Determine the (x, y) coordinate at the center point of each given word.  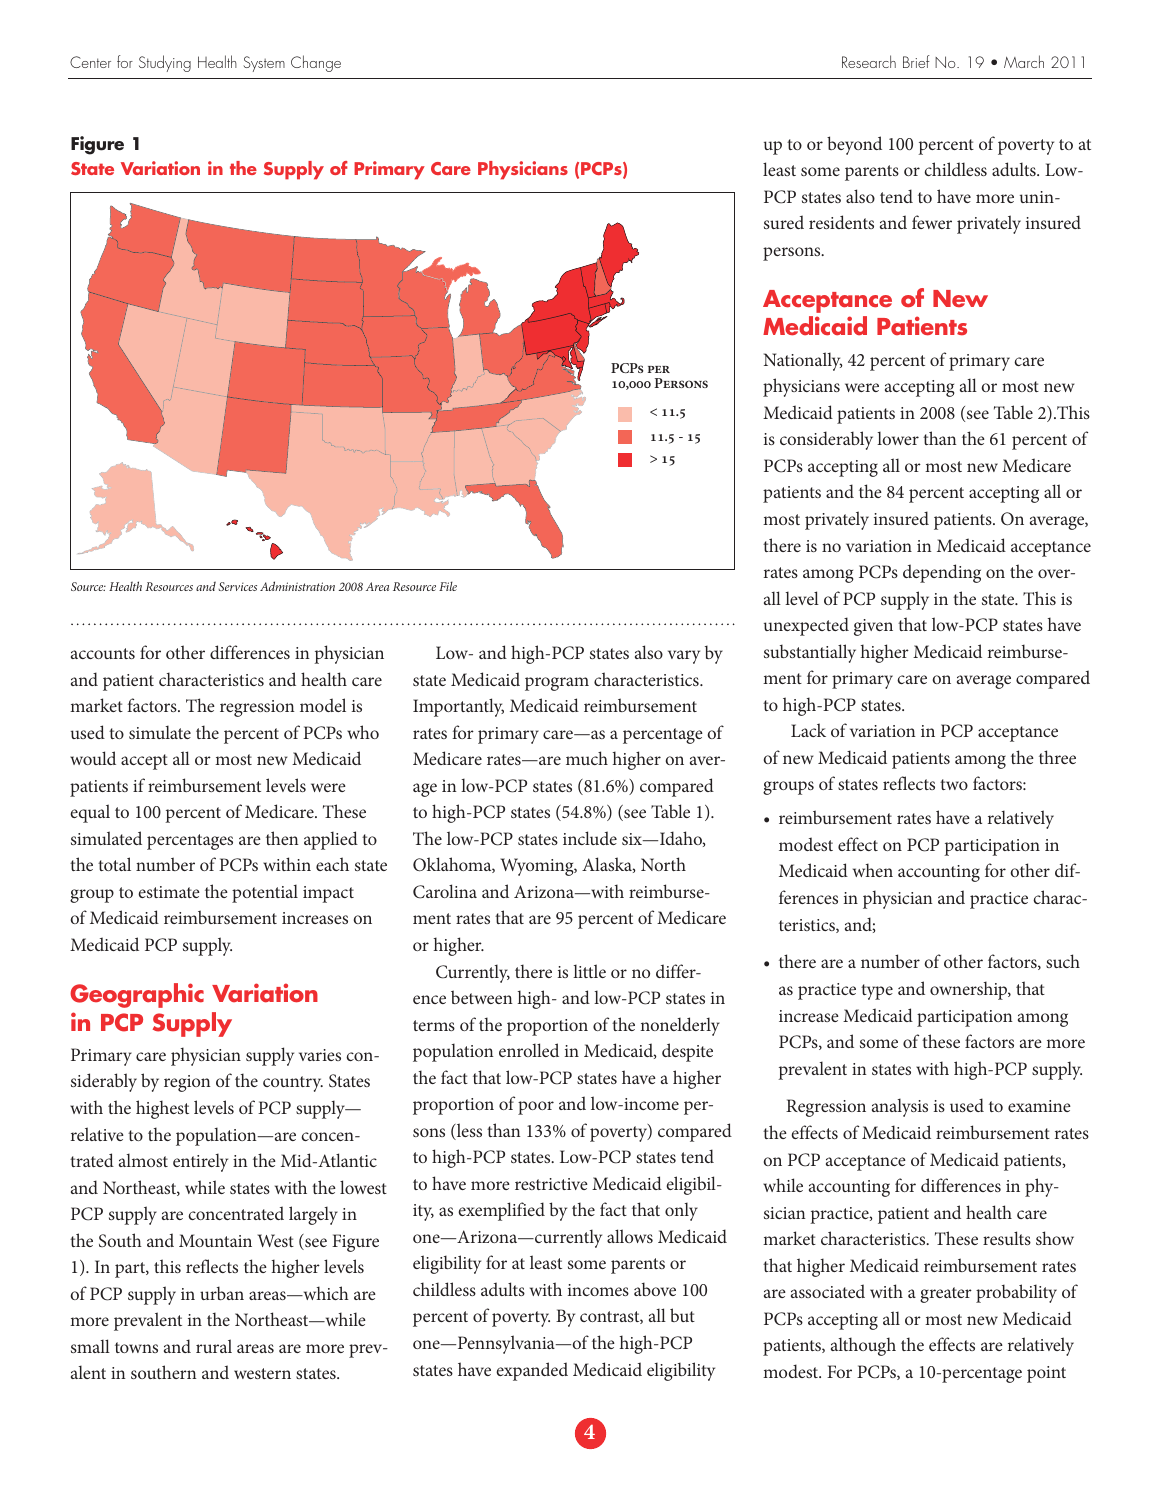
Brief (916, 61)
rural (214, 1346)
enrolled (529, 1050)
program (557, 684)
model (323, 705)
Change (316, 63)
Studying (165, 63)
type (877, 992)
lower (898, 438)
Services (237, 586)
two (954, 784)
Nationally (803, 361)
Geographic (137, 995)
